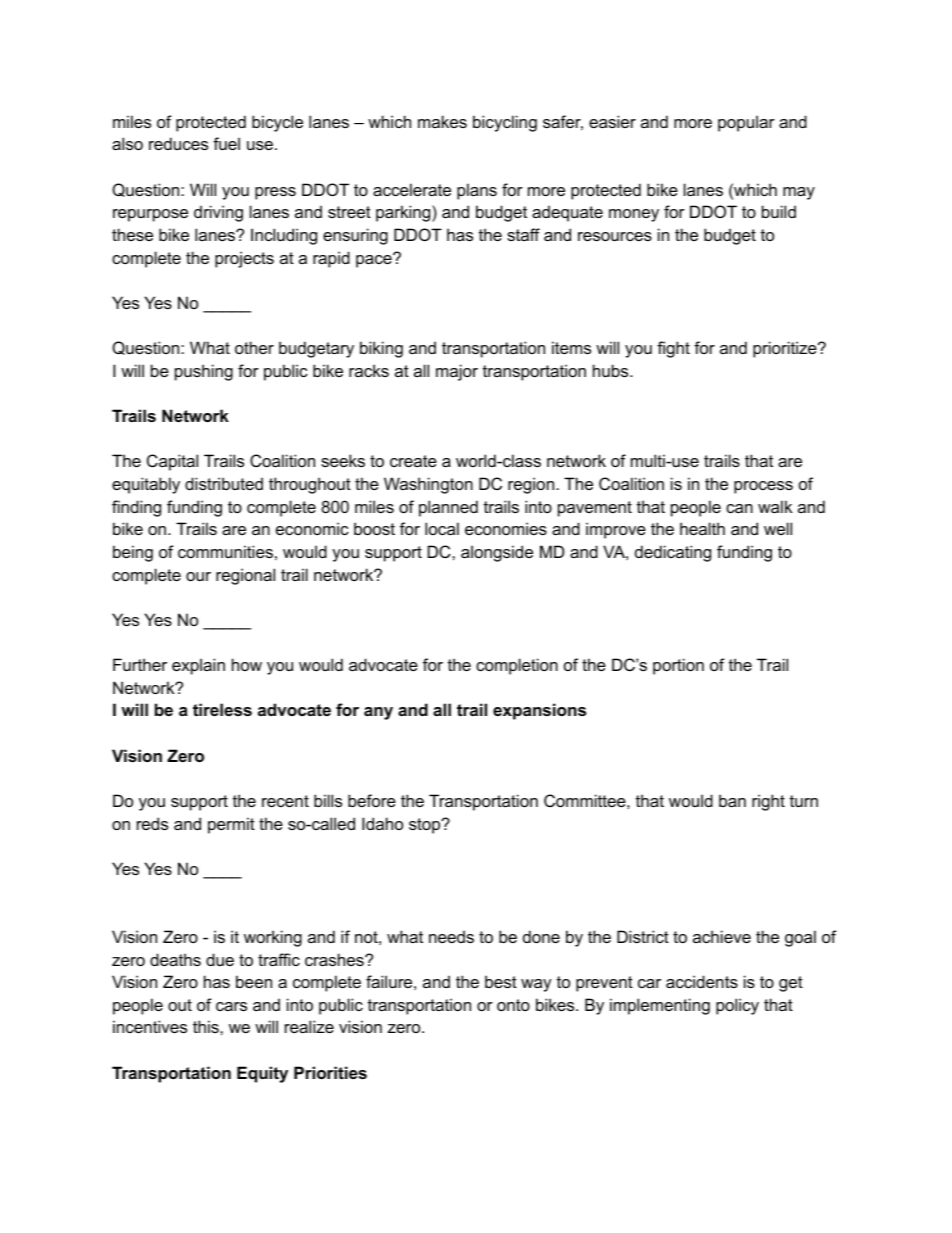  Describe the element at coordinates (222, 709) in the page. I see `tireless` at that location.
